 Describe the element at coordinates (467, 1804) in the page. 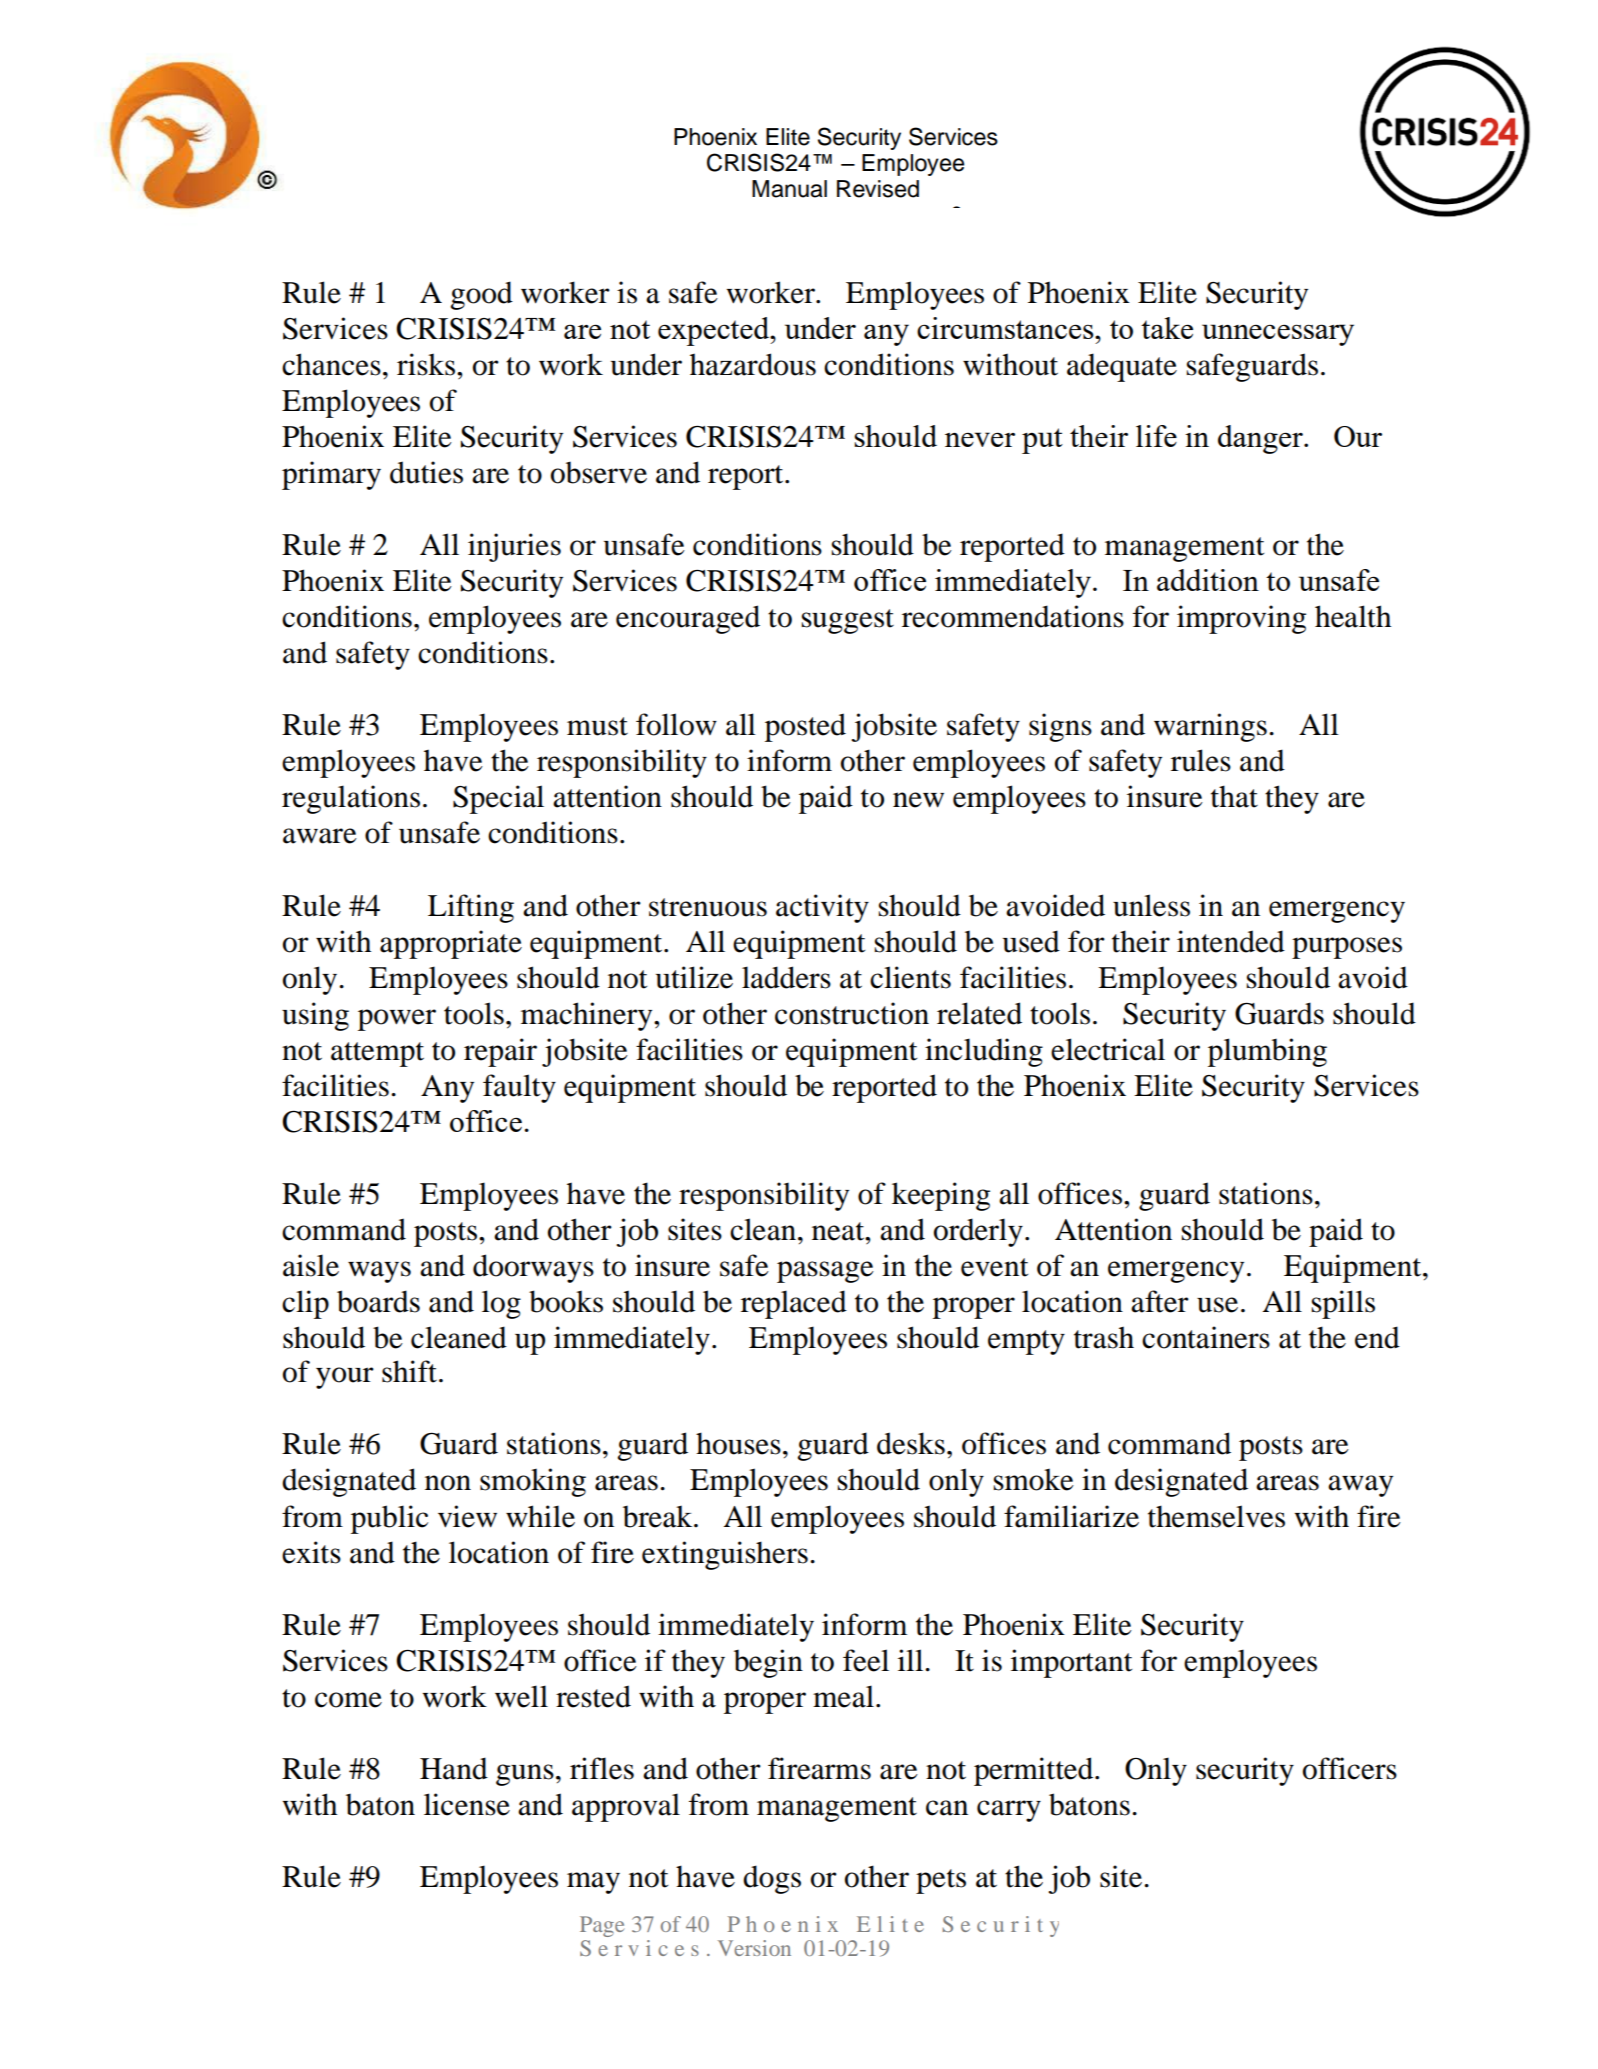

I see `license` at that location.
